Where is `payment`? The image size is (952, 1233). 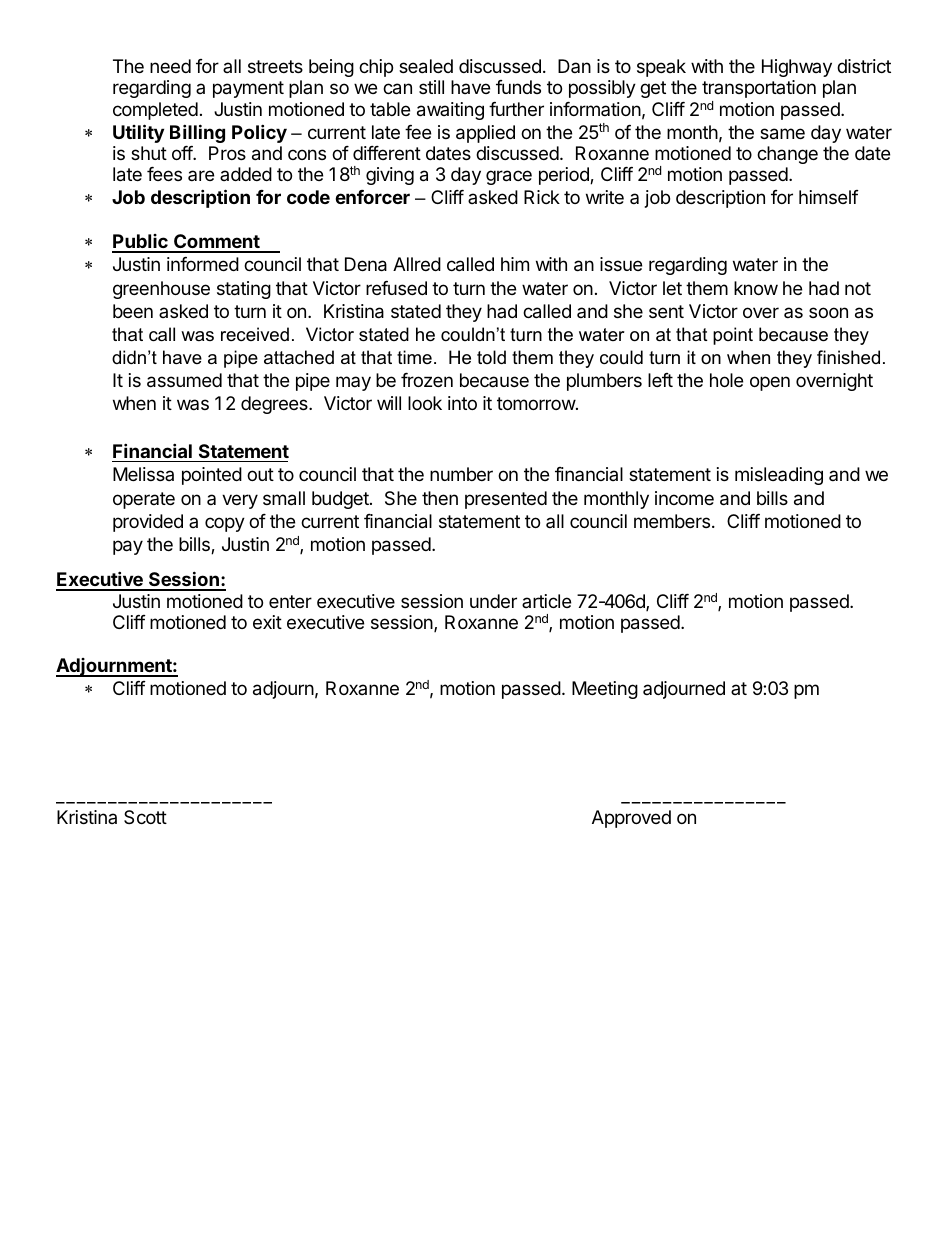
payment is located at coordinates (248, 89).
